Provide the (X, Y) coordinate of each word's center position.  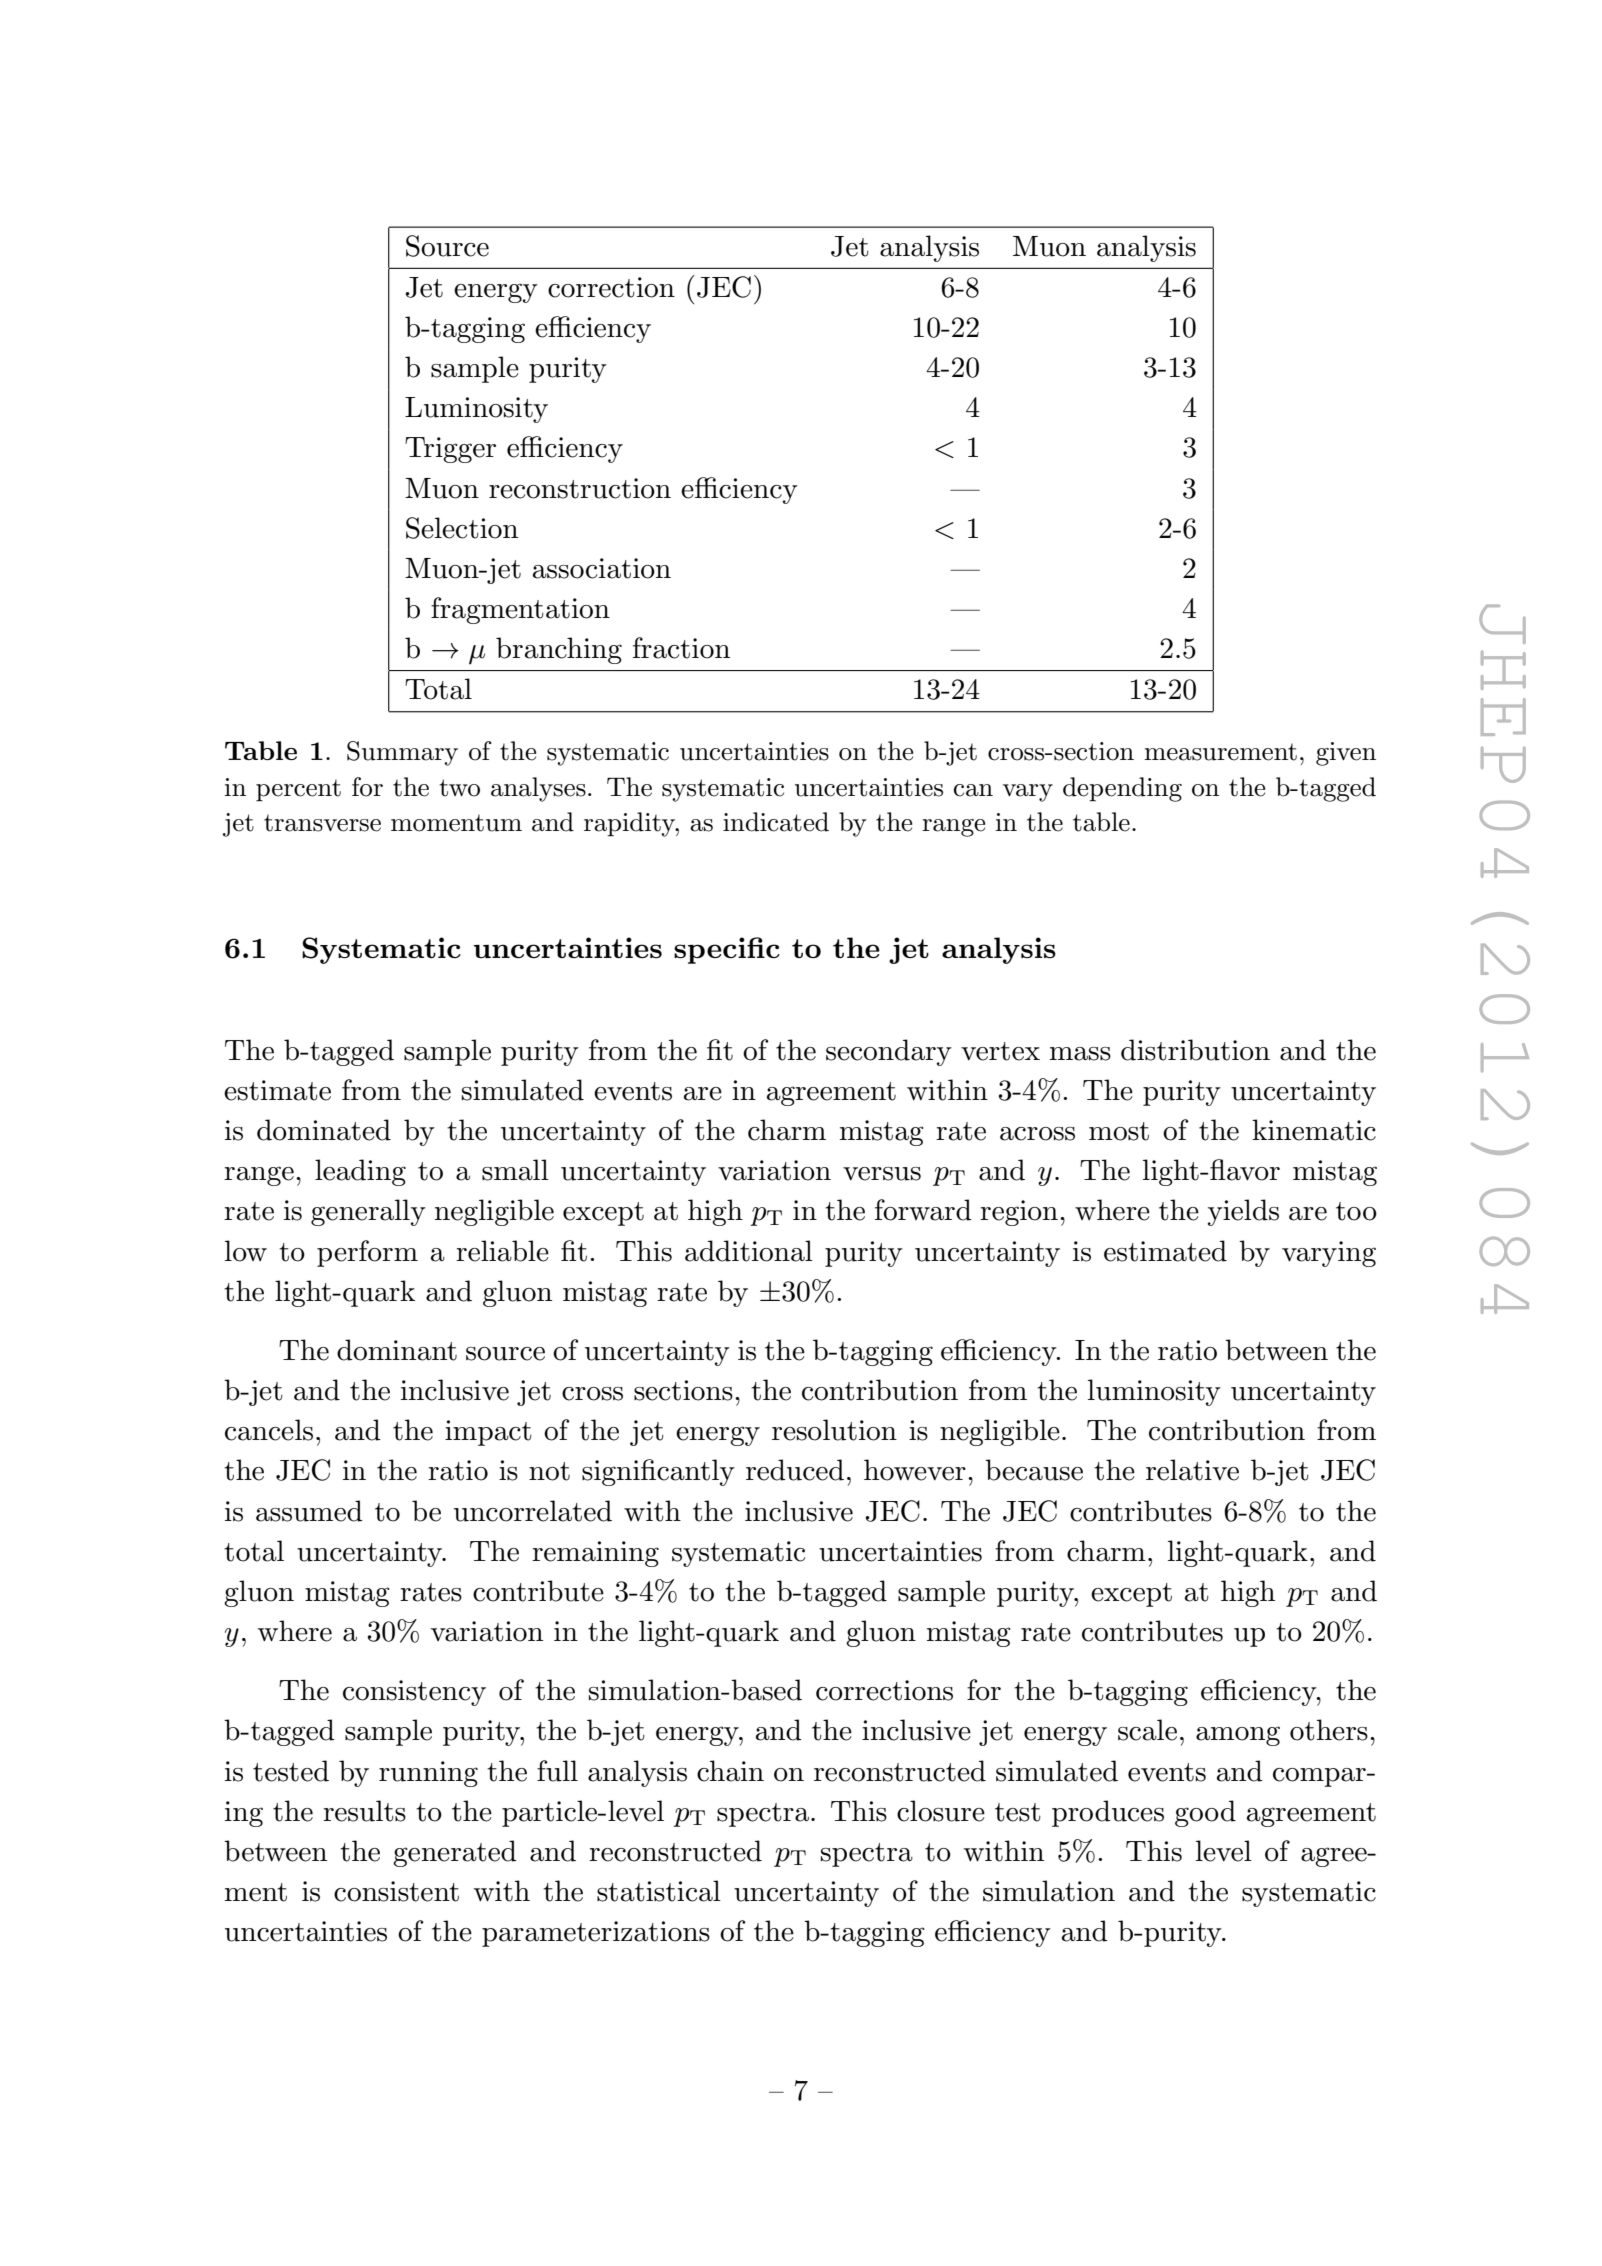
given (1346, 754)
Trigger (450, 450)
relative (1192, 1470)
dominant (397, 1350)
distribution (1195, 1050)
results (364, 1811)
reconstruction (580, 488)
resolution (834, 1430)
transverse (322, 823)
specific (727, 950)
